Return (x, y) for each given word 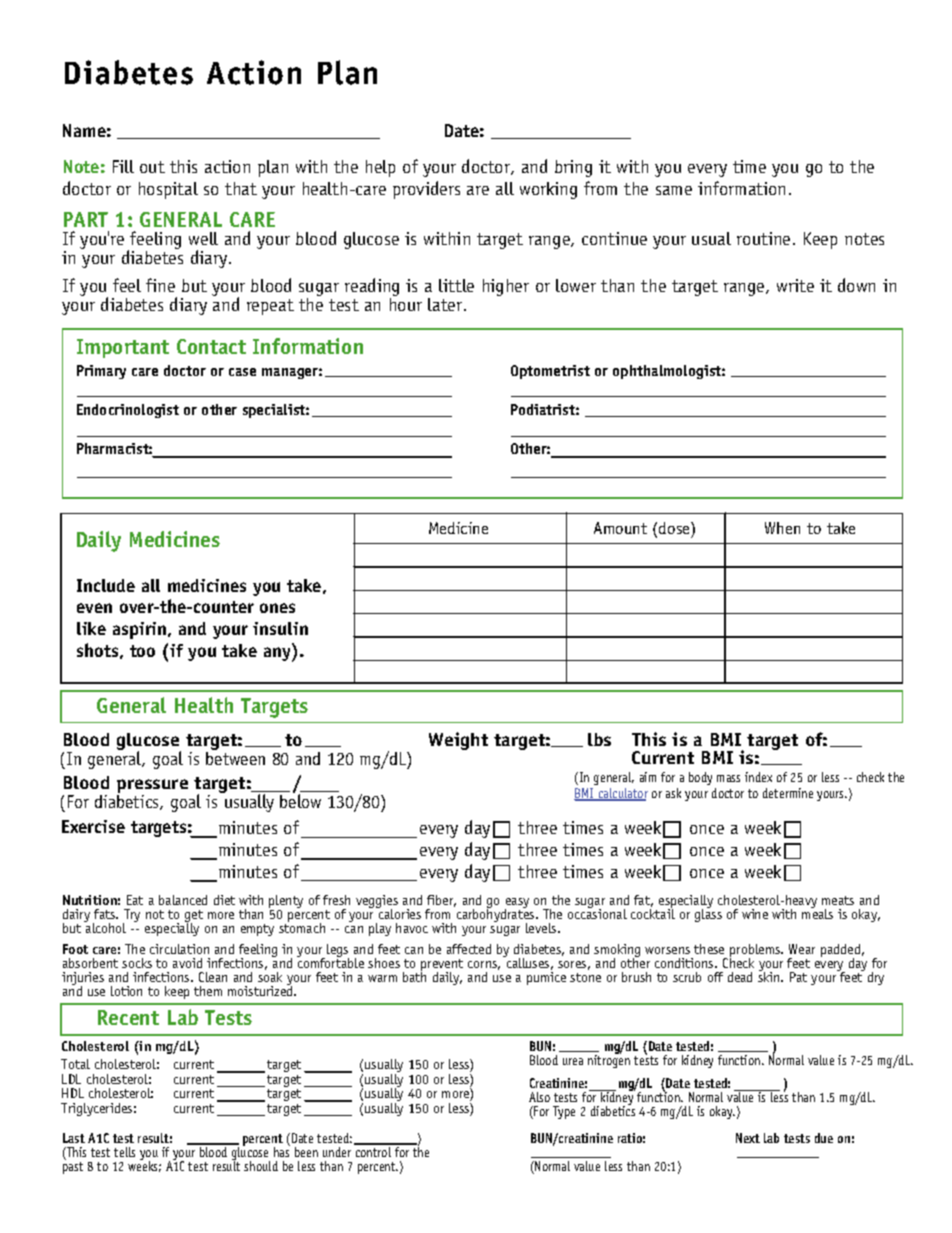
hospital (168, 190)
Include (106, 585)
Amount (620, 528)
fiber (441, 901)
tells (124, 1152)
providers (426, 190)
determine (788, 793)
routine (763, 238)
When (782, 528)
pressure (152, 787)
